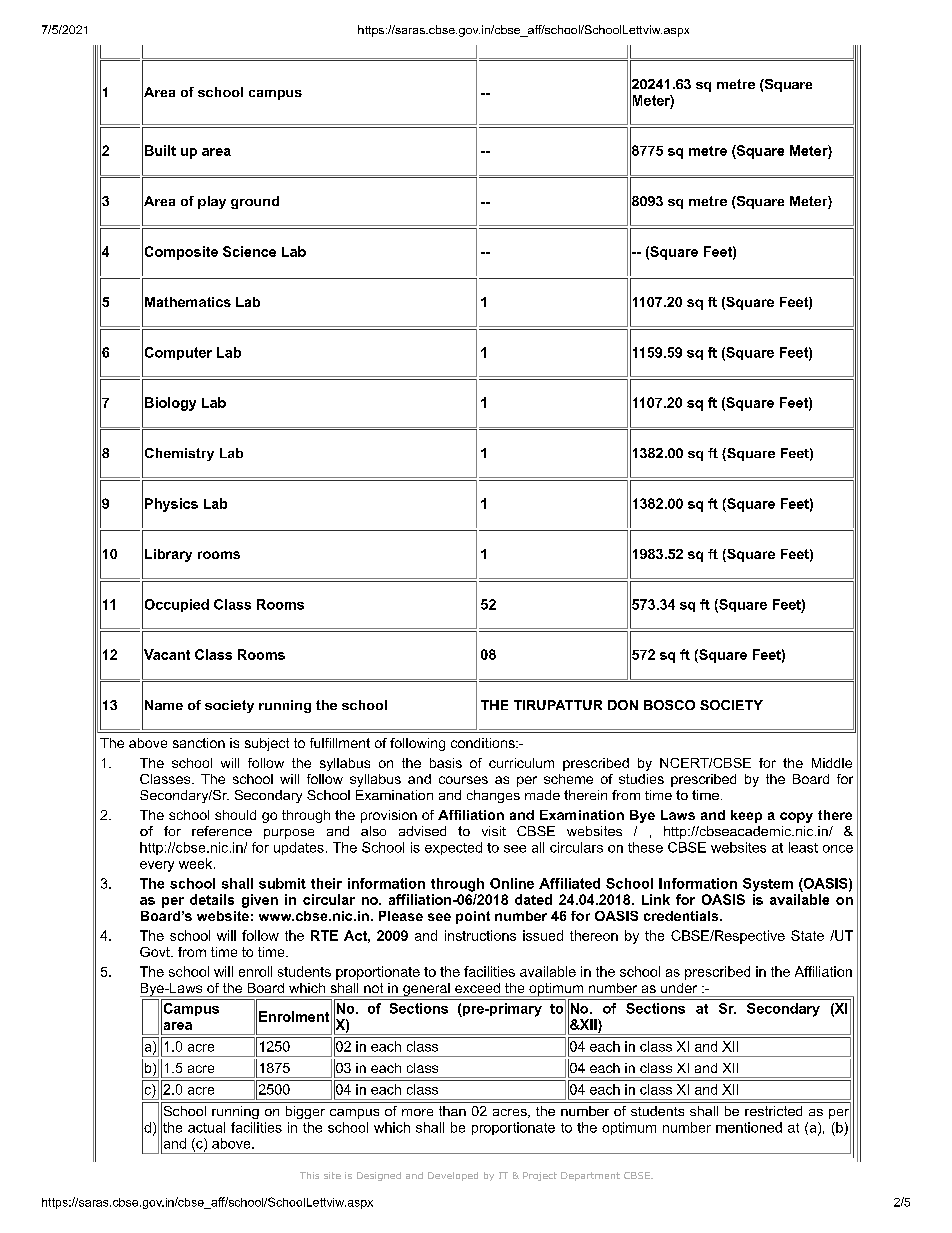  What do you see at coordinates (669, 705) in the document?
I see `BOSCO` at bounding box center [669, 705].
